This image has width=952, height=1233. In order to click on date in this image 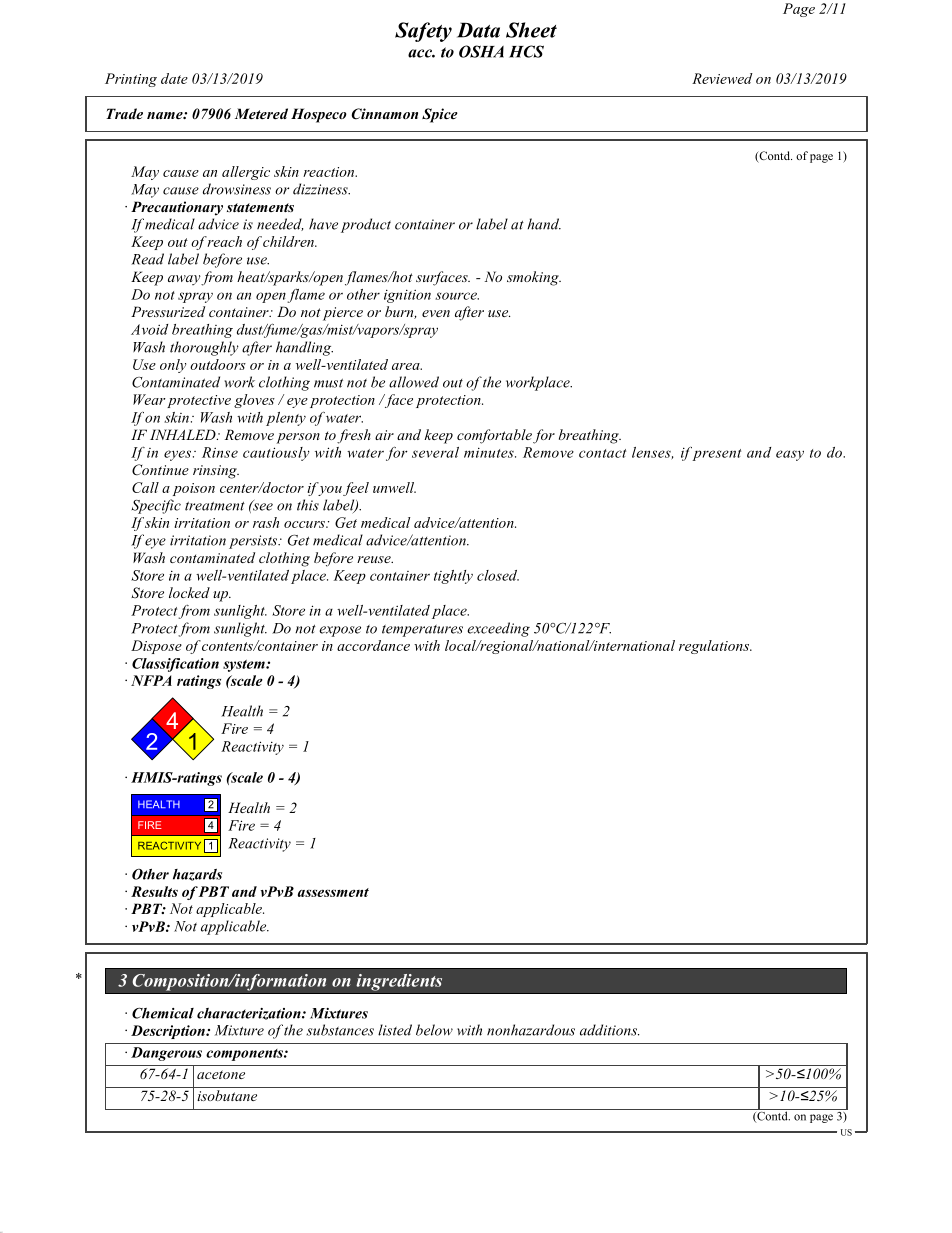, I will do `click(174, 78)`.
